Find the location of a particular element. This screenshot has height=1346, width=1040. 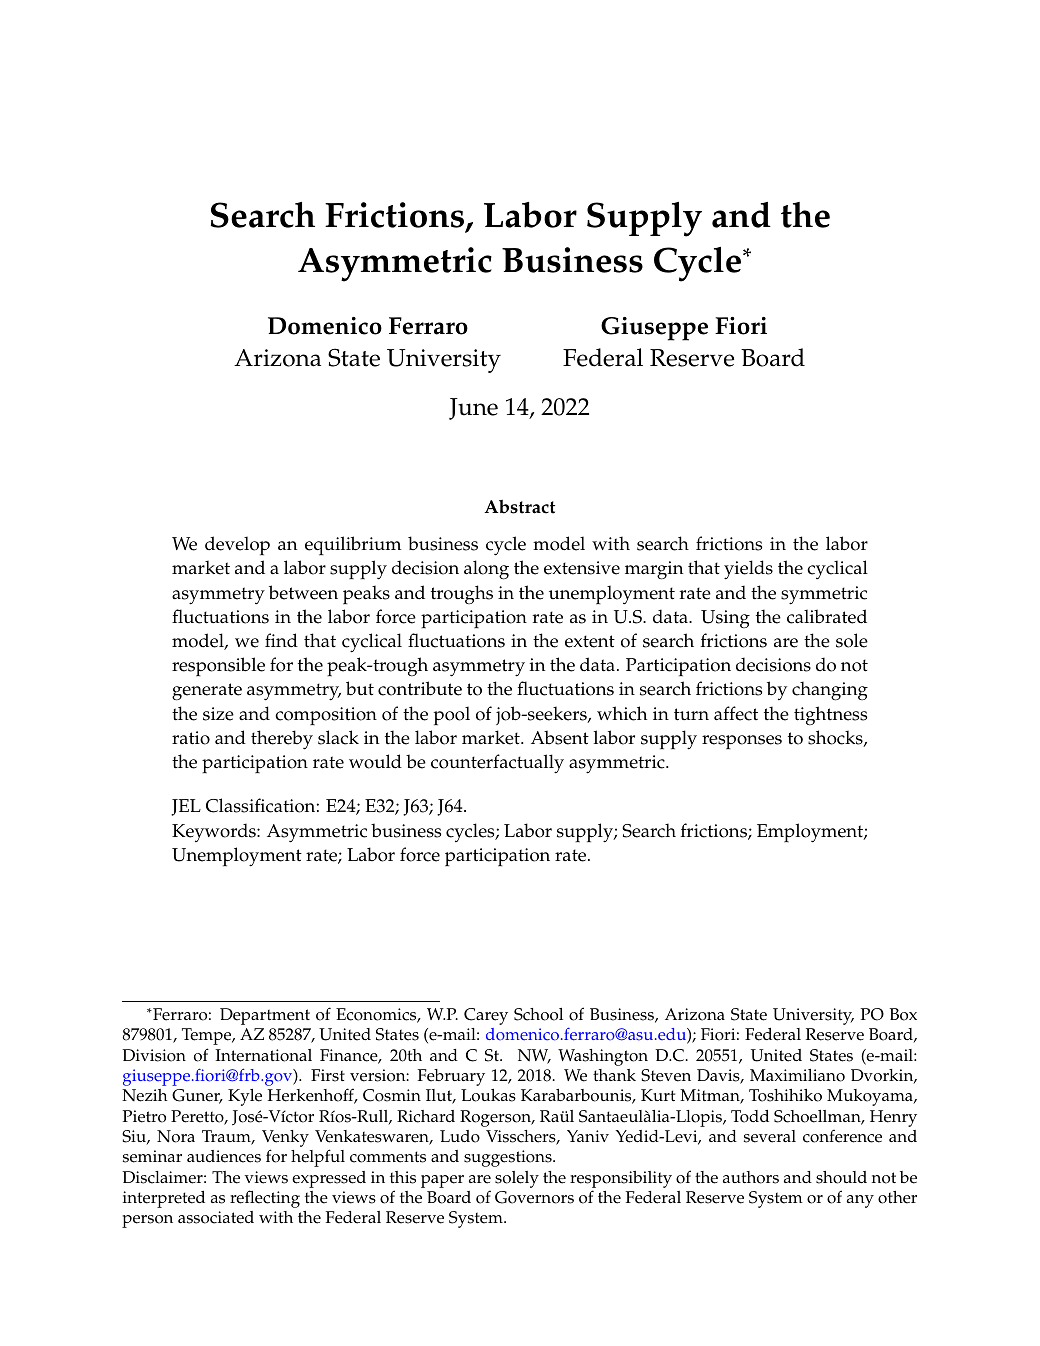

develop is located at coordinates (237, 546).
